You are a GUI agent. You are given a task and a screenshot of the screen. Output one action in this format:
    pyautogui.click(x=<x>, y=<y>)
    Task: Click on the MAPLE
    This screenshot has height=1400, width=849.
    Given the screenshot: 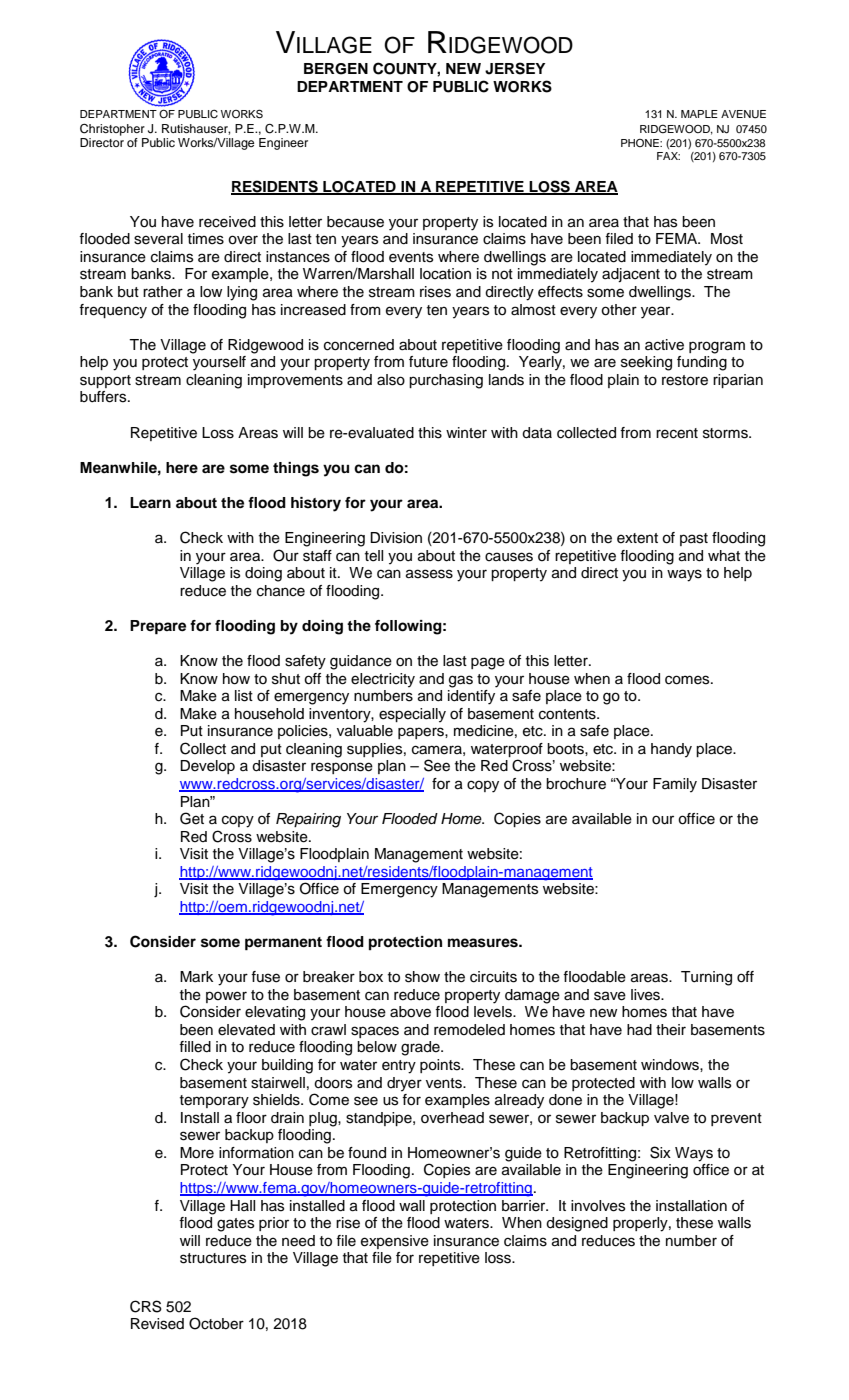 What is the action you would take?
    pyautogui.click(x=699, y=114)
